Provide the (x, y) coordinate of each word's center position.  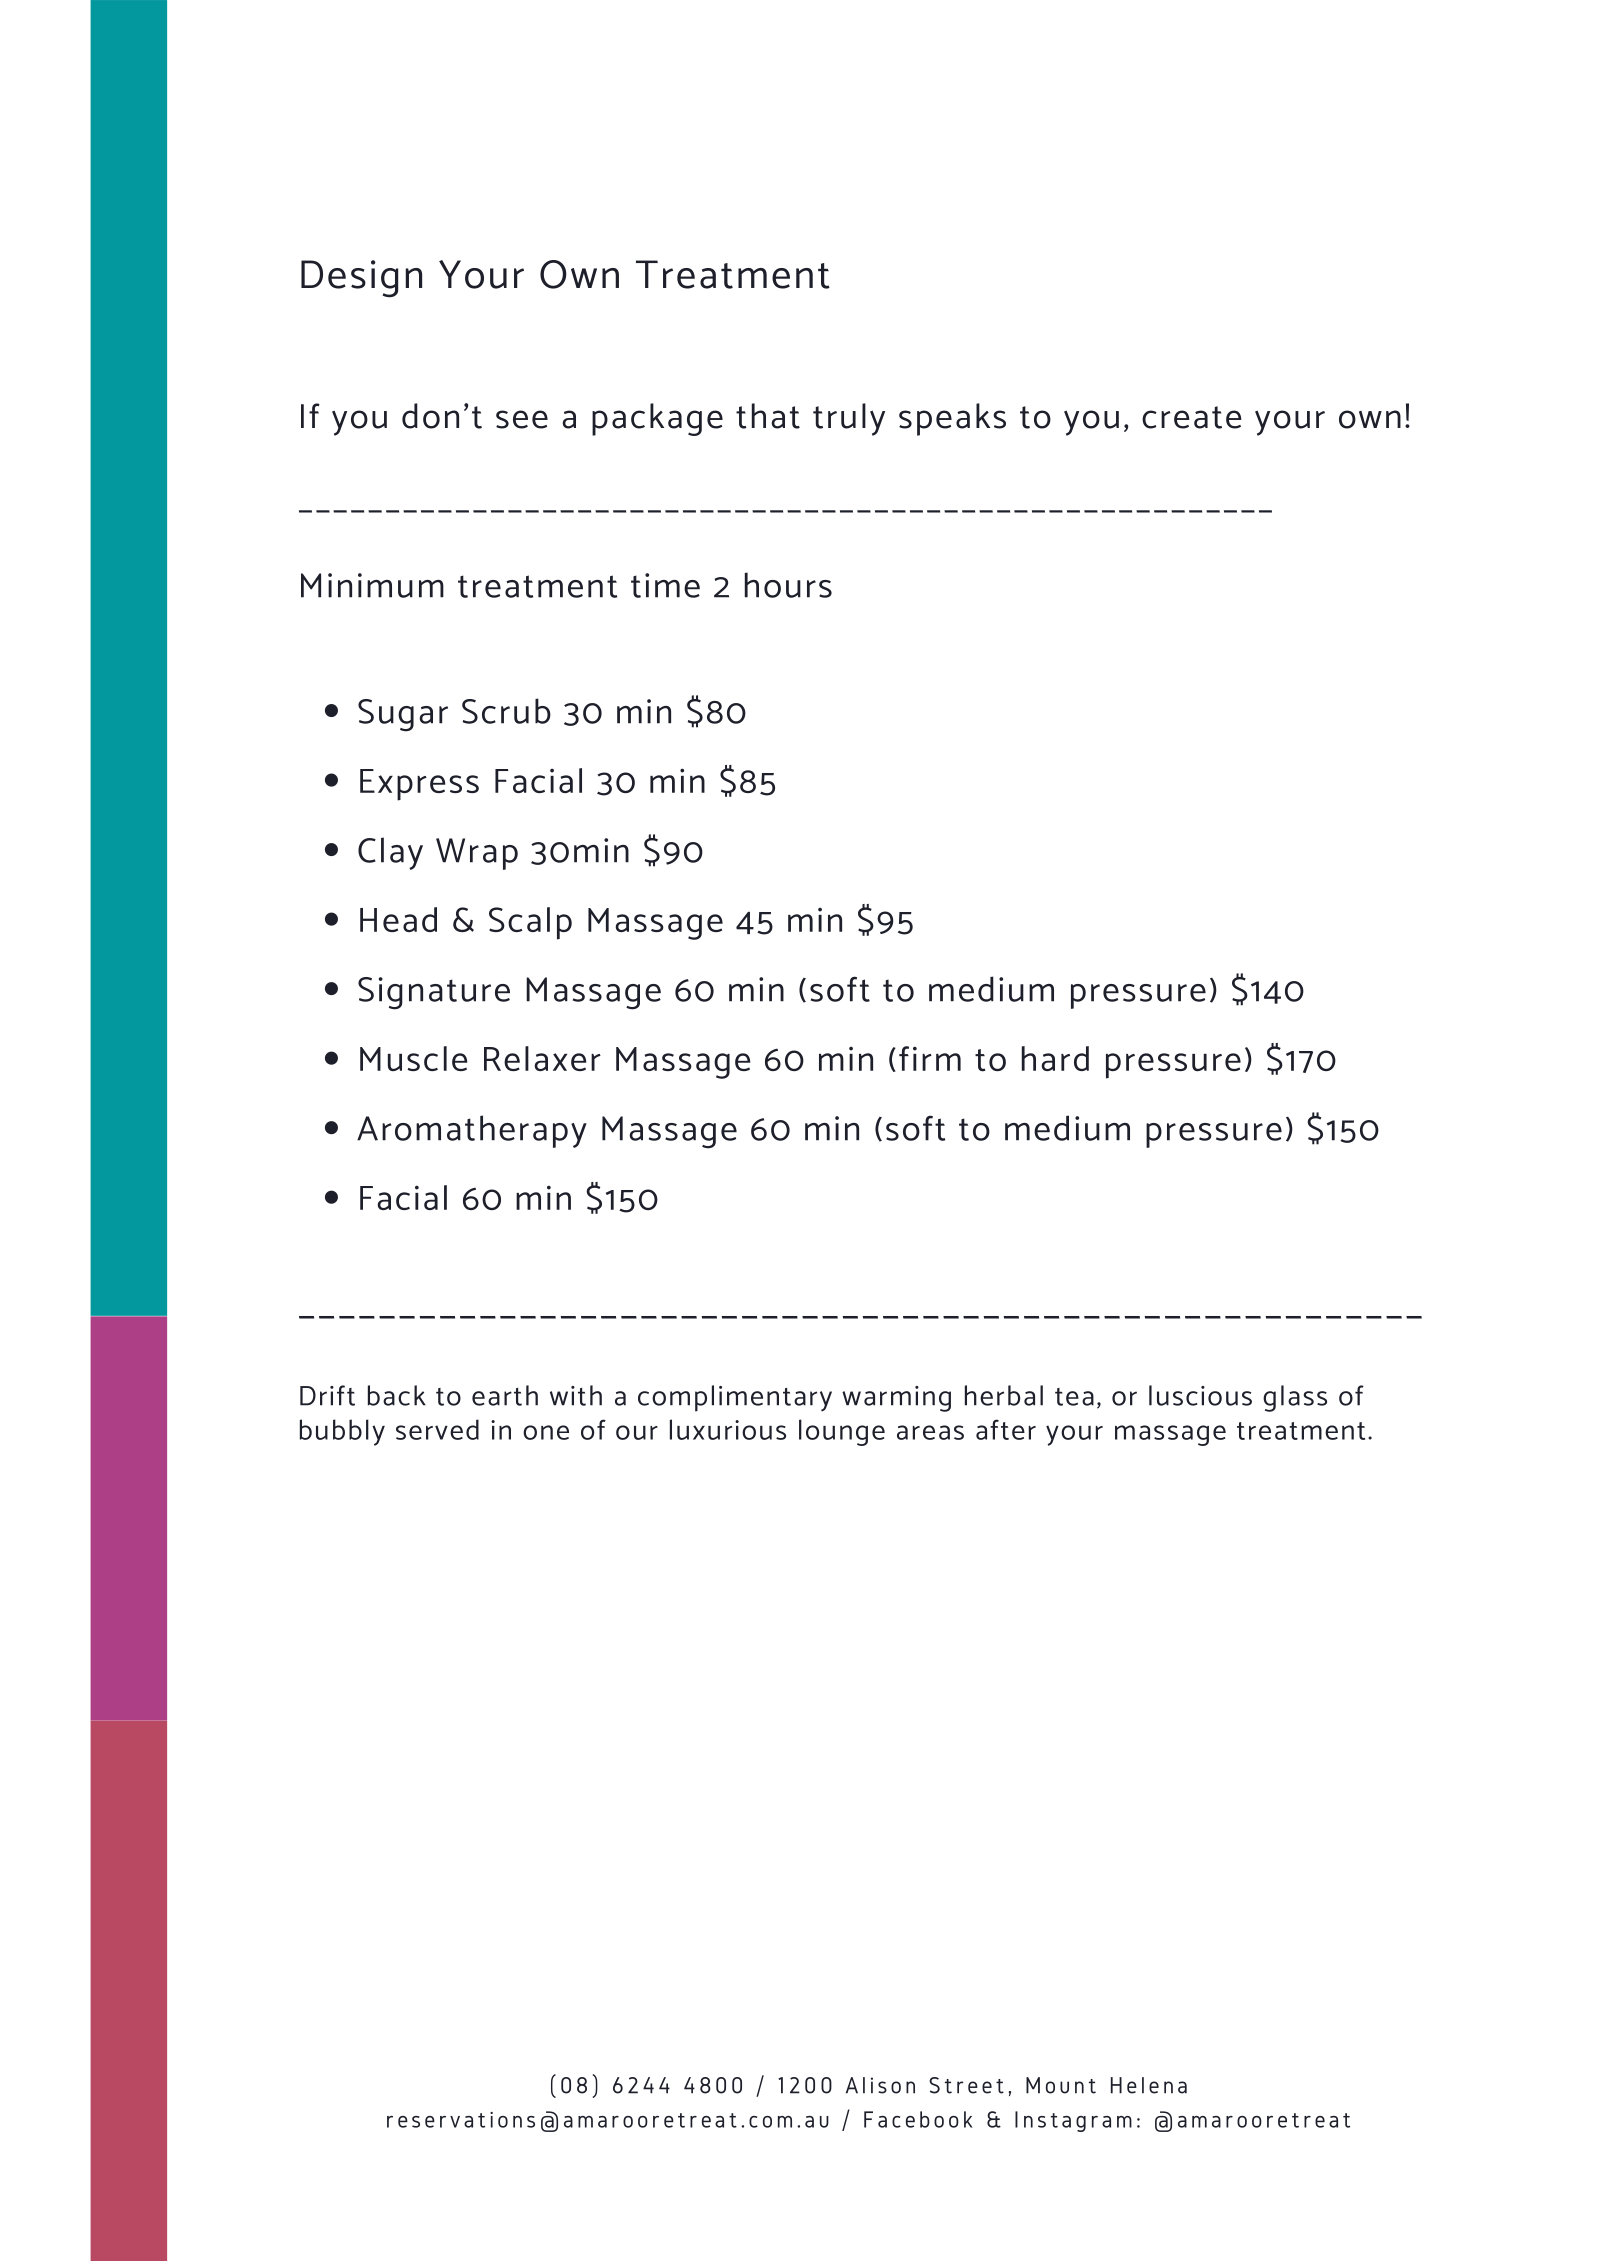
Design (361, 279)
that (768, 416)
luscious (1200, 1395)
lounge (842, 1432)
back (397, 1395)
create (1192, 417)
